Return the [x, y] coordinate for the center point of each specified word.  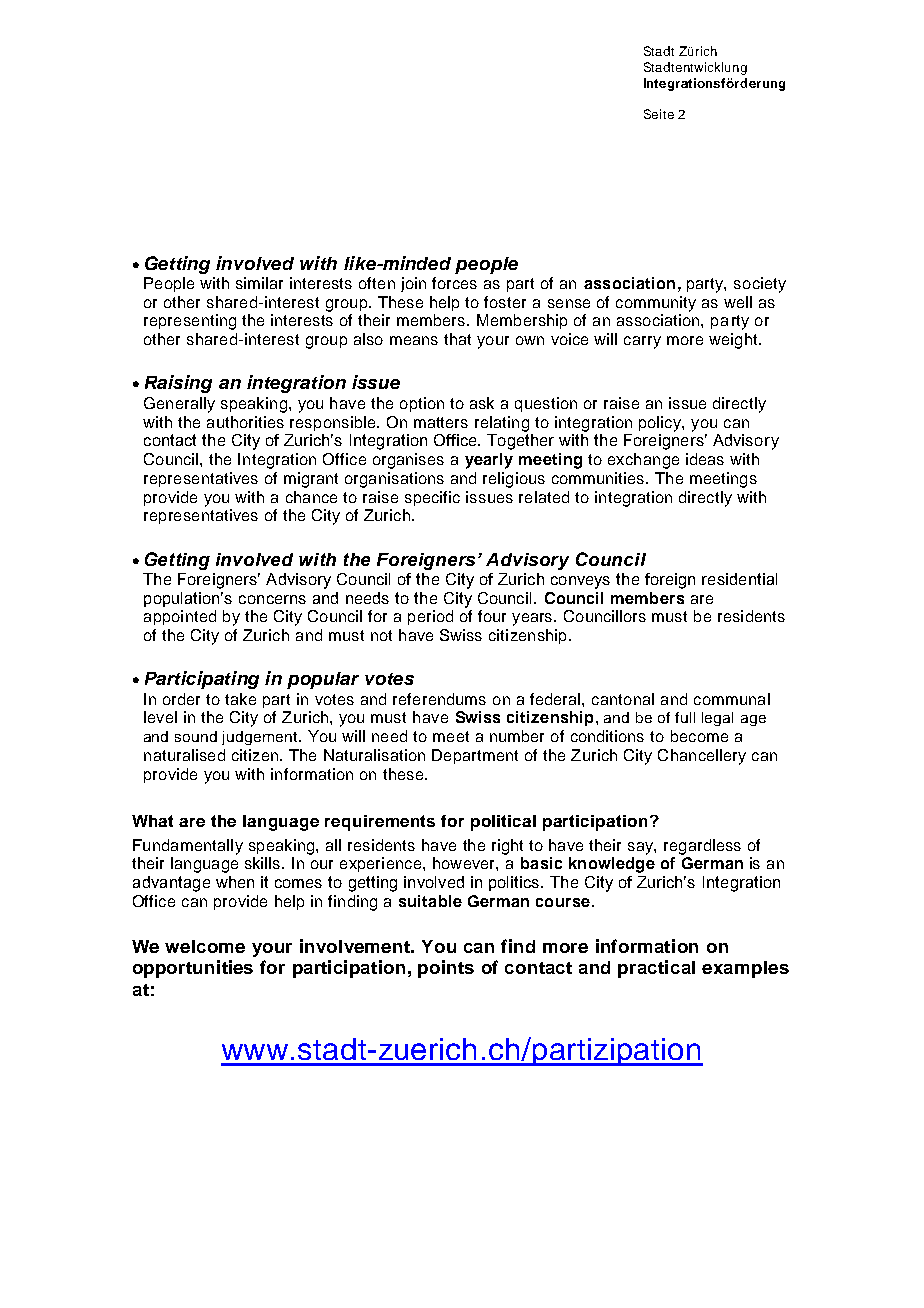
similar [259, 283]
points [446, 969]
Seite [659, 114]
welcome [205, 946]
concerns [272, 599]
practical [656, 969]
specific [432, 498]
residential [739, 579]
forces [454, 283]
